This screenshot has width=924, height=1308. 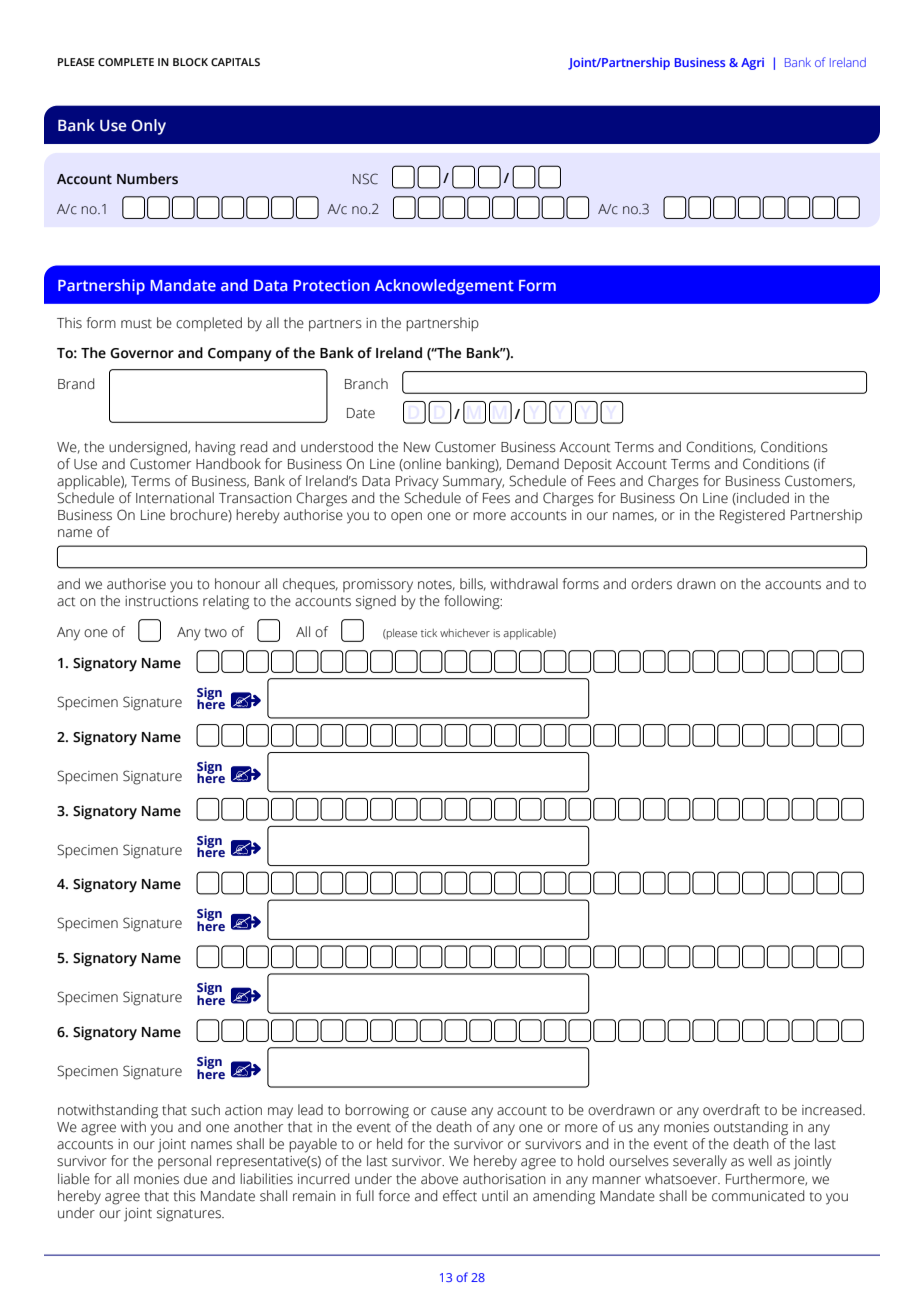 What do you see at coordinates (184, 1162) in the screenshot?
I see `personal` at bounding box center [184, 1162].
